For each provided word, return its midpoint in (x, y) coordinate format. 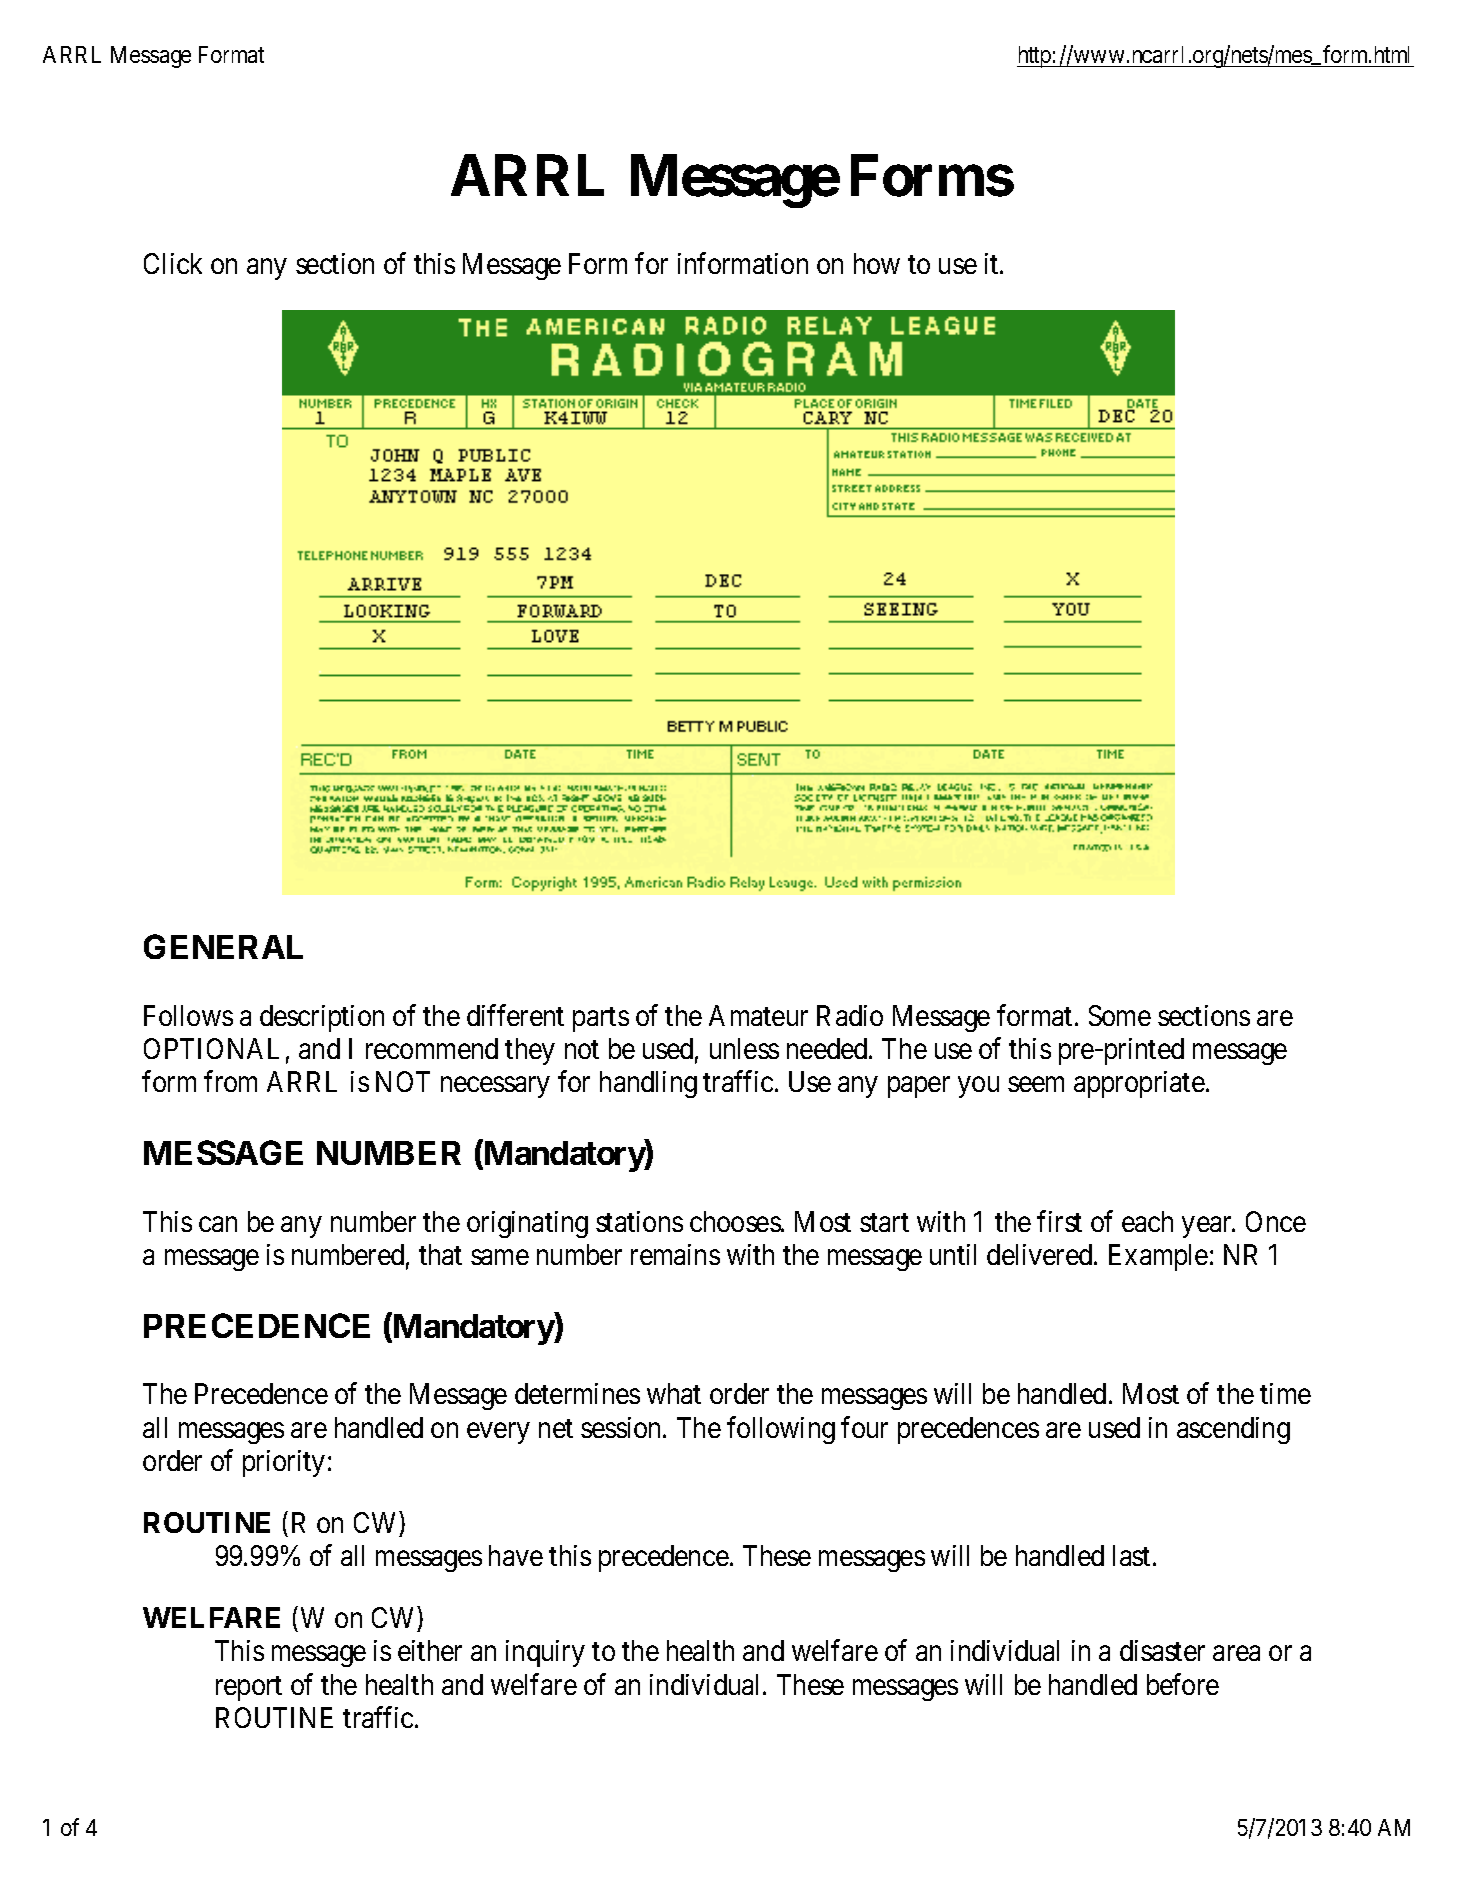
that (440, 1254)
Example (1158, 1257)
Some (1120, 1015)
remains (675, 1254)
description (322, 1018)
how (877, 263)
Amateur (758, 1015)
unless (744, 1048)
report (249, 1688)
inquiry (545, 1653)
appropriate (1139, 1084)
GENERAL (223, 946)
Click (173, 263)
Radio (850, 1015)
